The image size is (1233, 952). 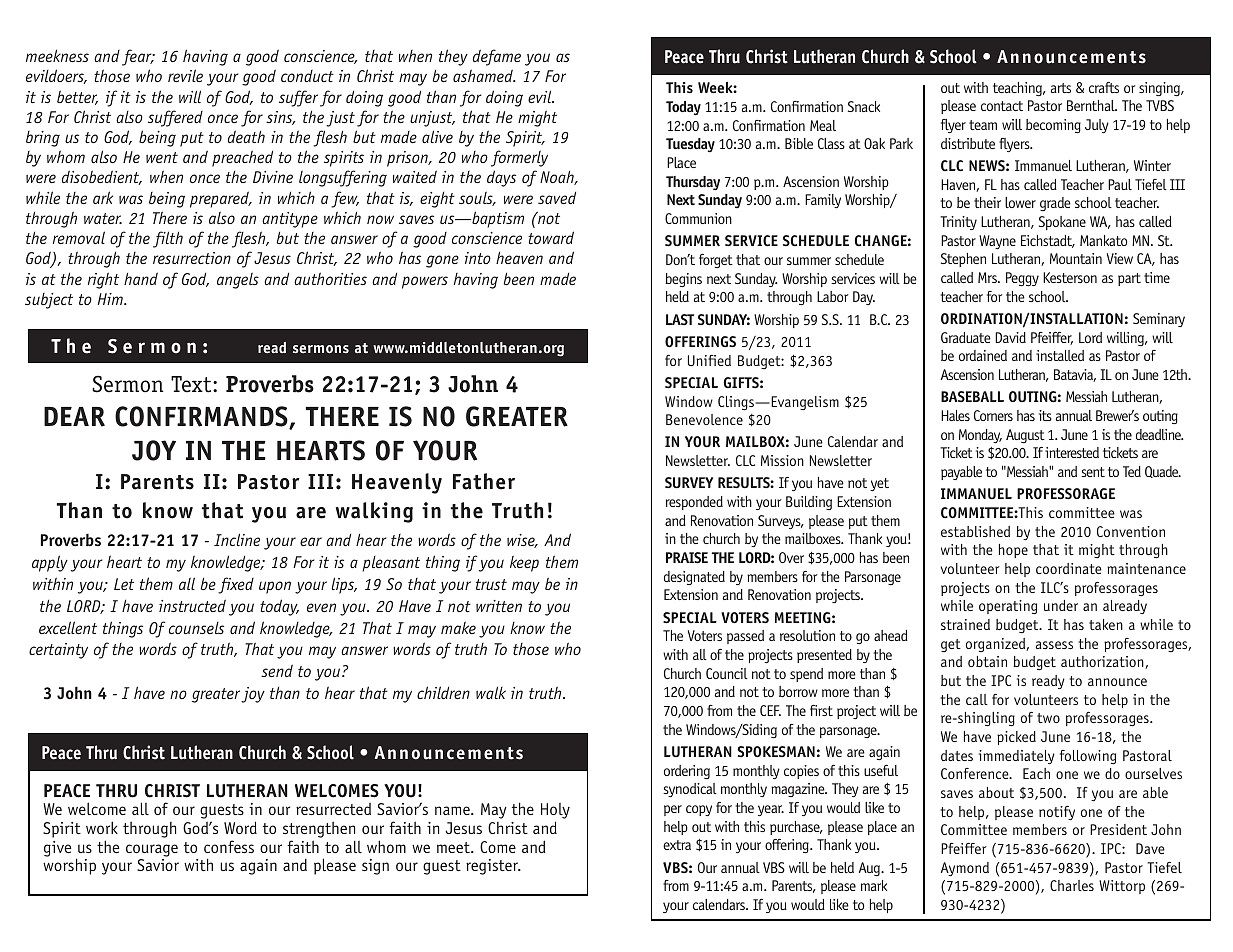 I want to click on courage, so click(x=152, y=850).
